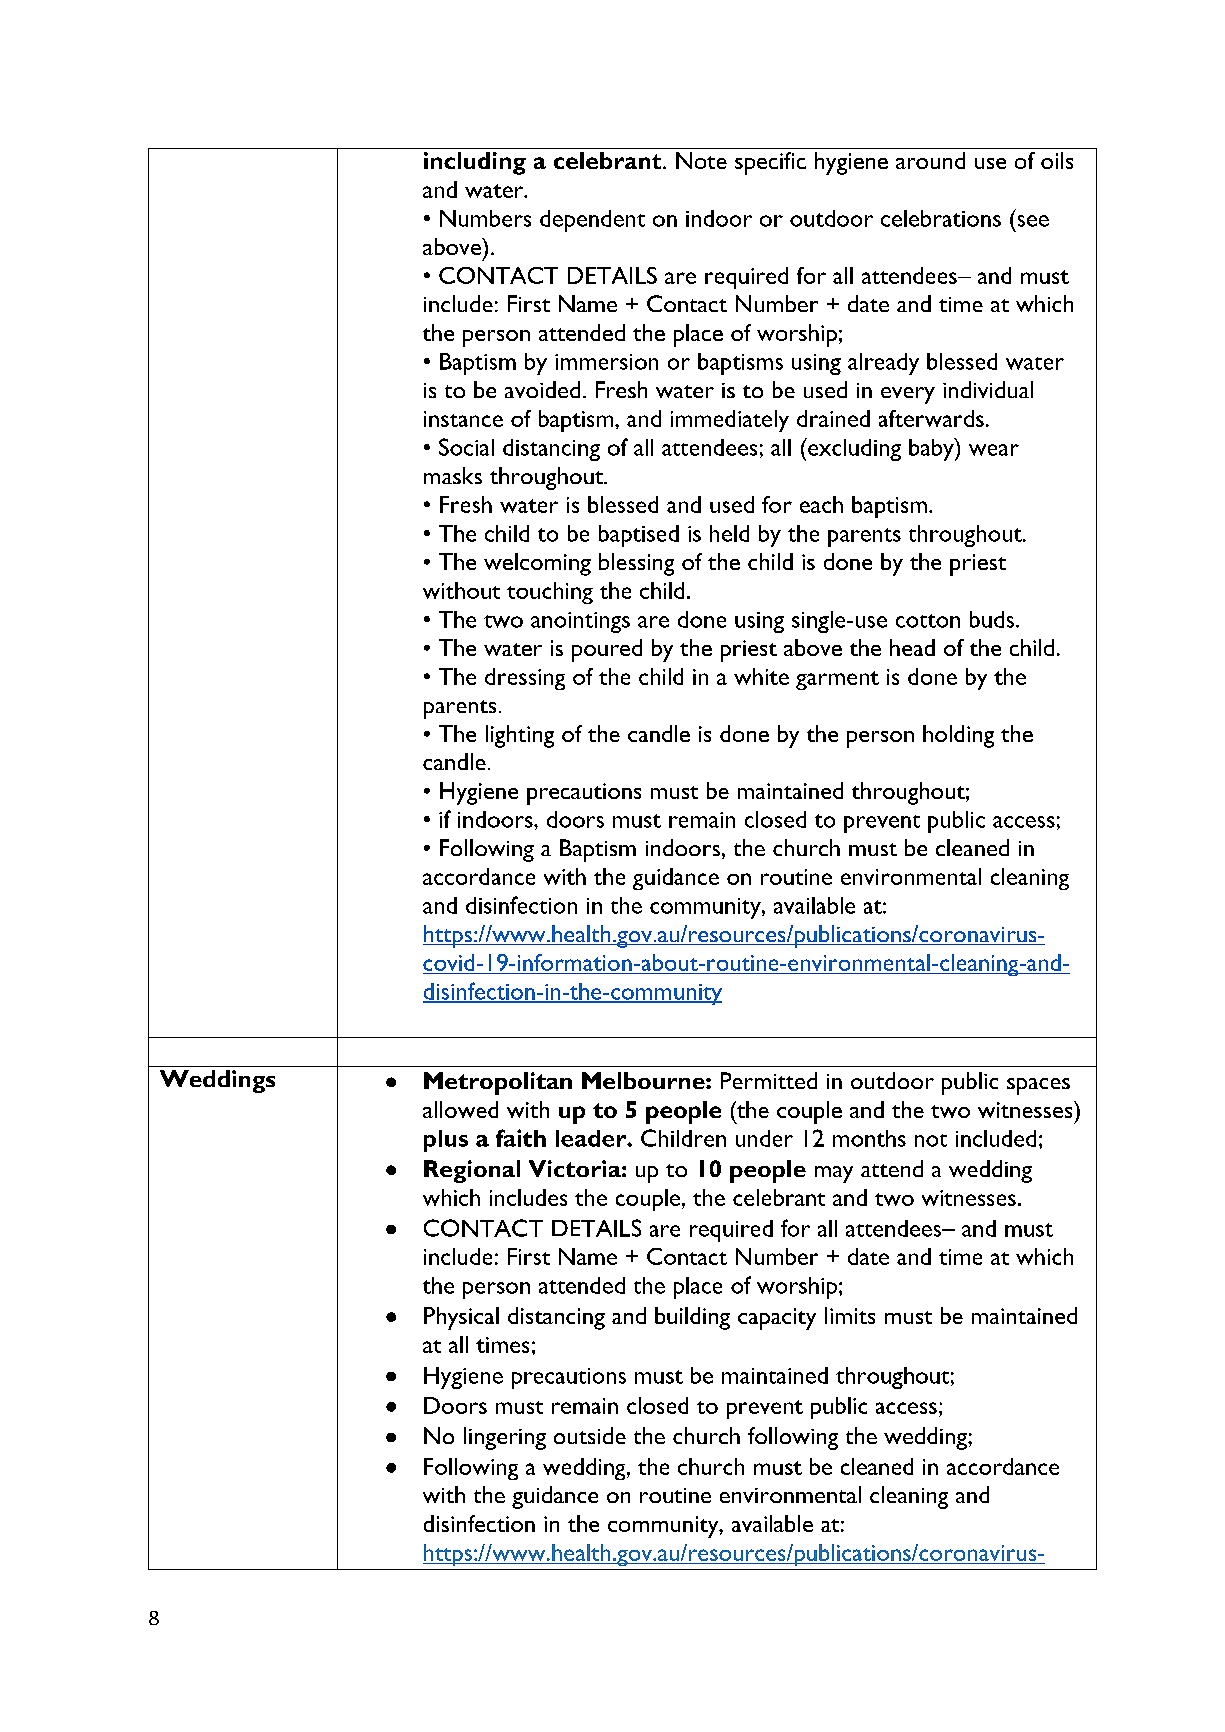 The width and height of the screenshot is (1225, 1732). I want to click on lighting, so click(520, 736).
